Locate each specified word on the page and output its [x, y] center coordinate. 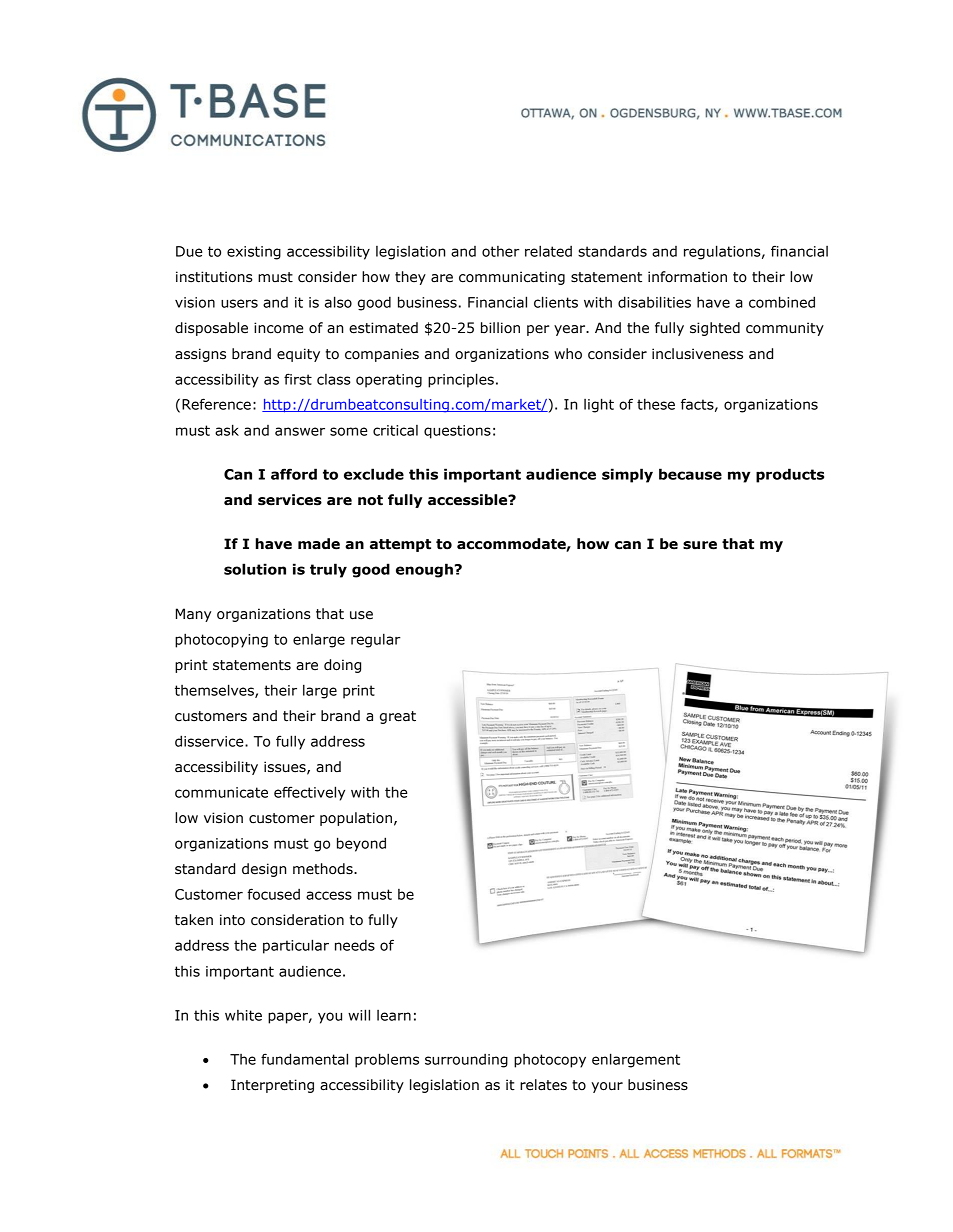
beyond [361, 844]
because [690, 474]
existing [254, 253]
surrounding [466, 1061]
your [607, 1087]
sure [700, 545]
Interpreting [272, 1086]
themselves [215, 691]
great [398, 717]
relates [543, 1085]
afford [294, 474]
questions [457, 432]
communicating [512, 278]
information [687, 277]
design [264, 870]
